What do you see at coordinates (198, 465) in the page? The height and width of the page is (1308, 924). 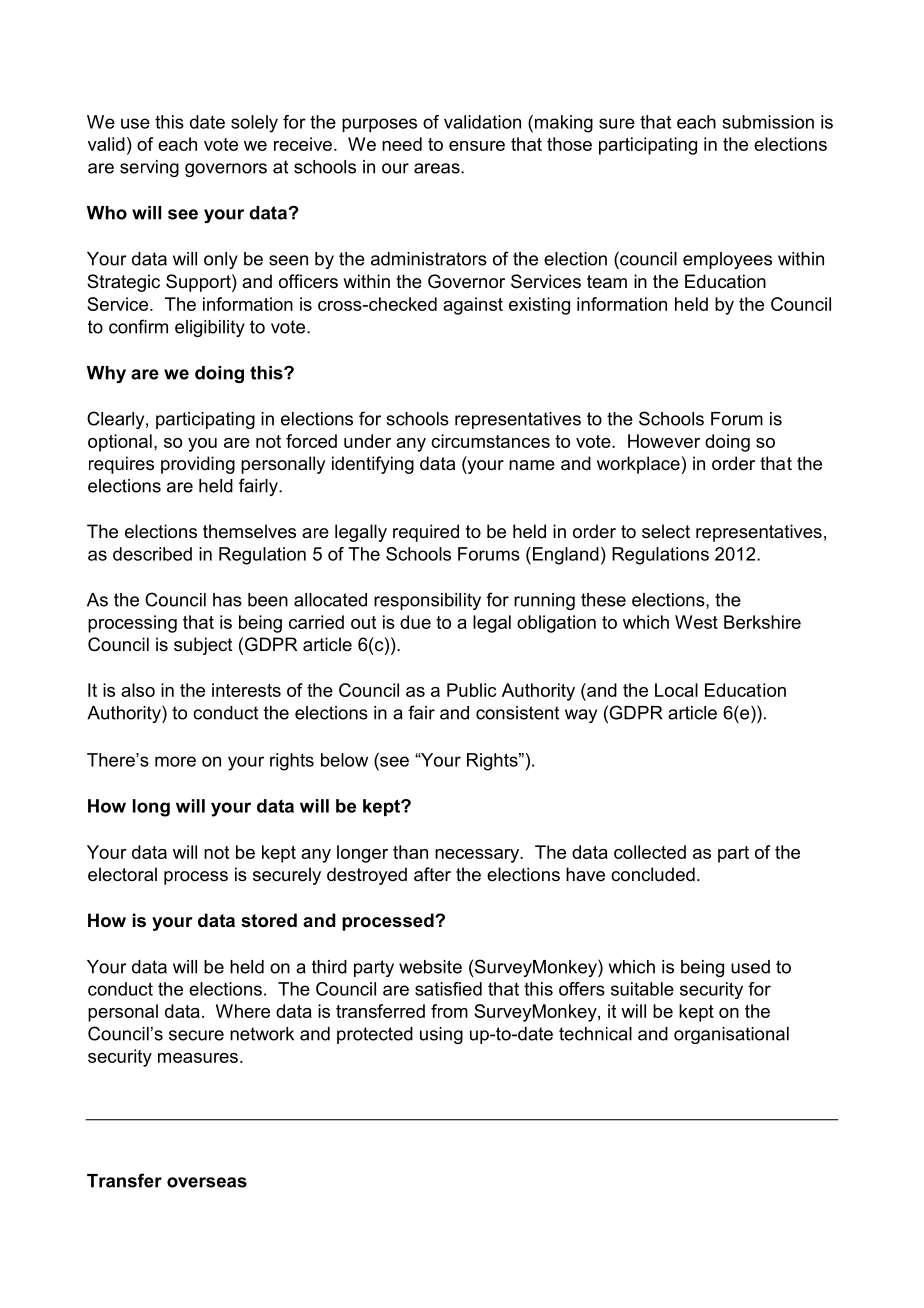 I see `providing` at bounding box center [198, 465].
